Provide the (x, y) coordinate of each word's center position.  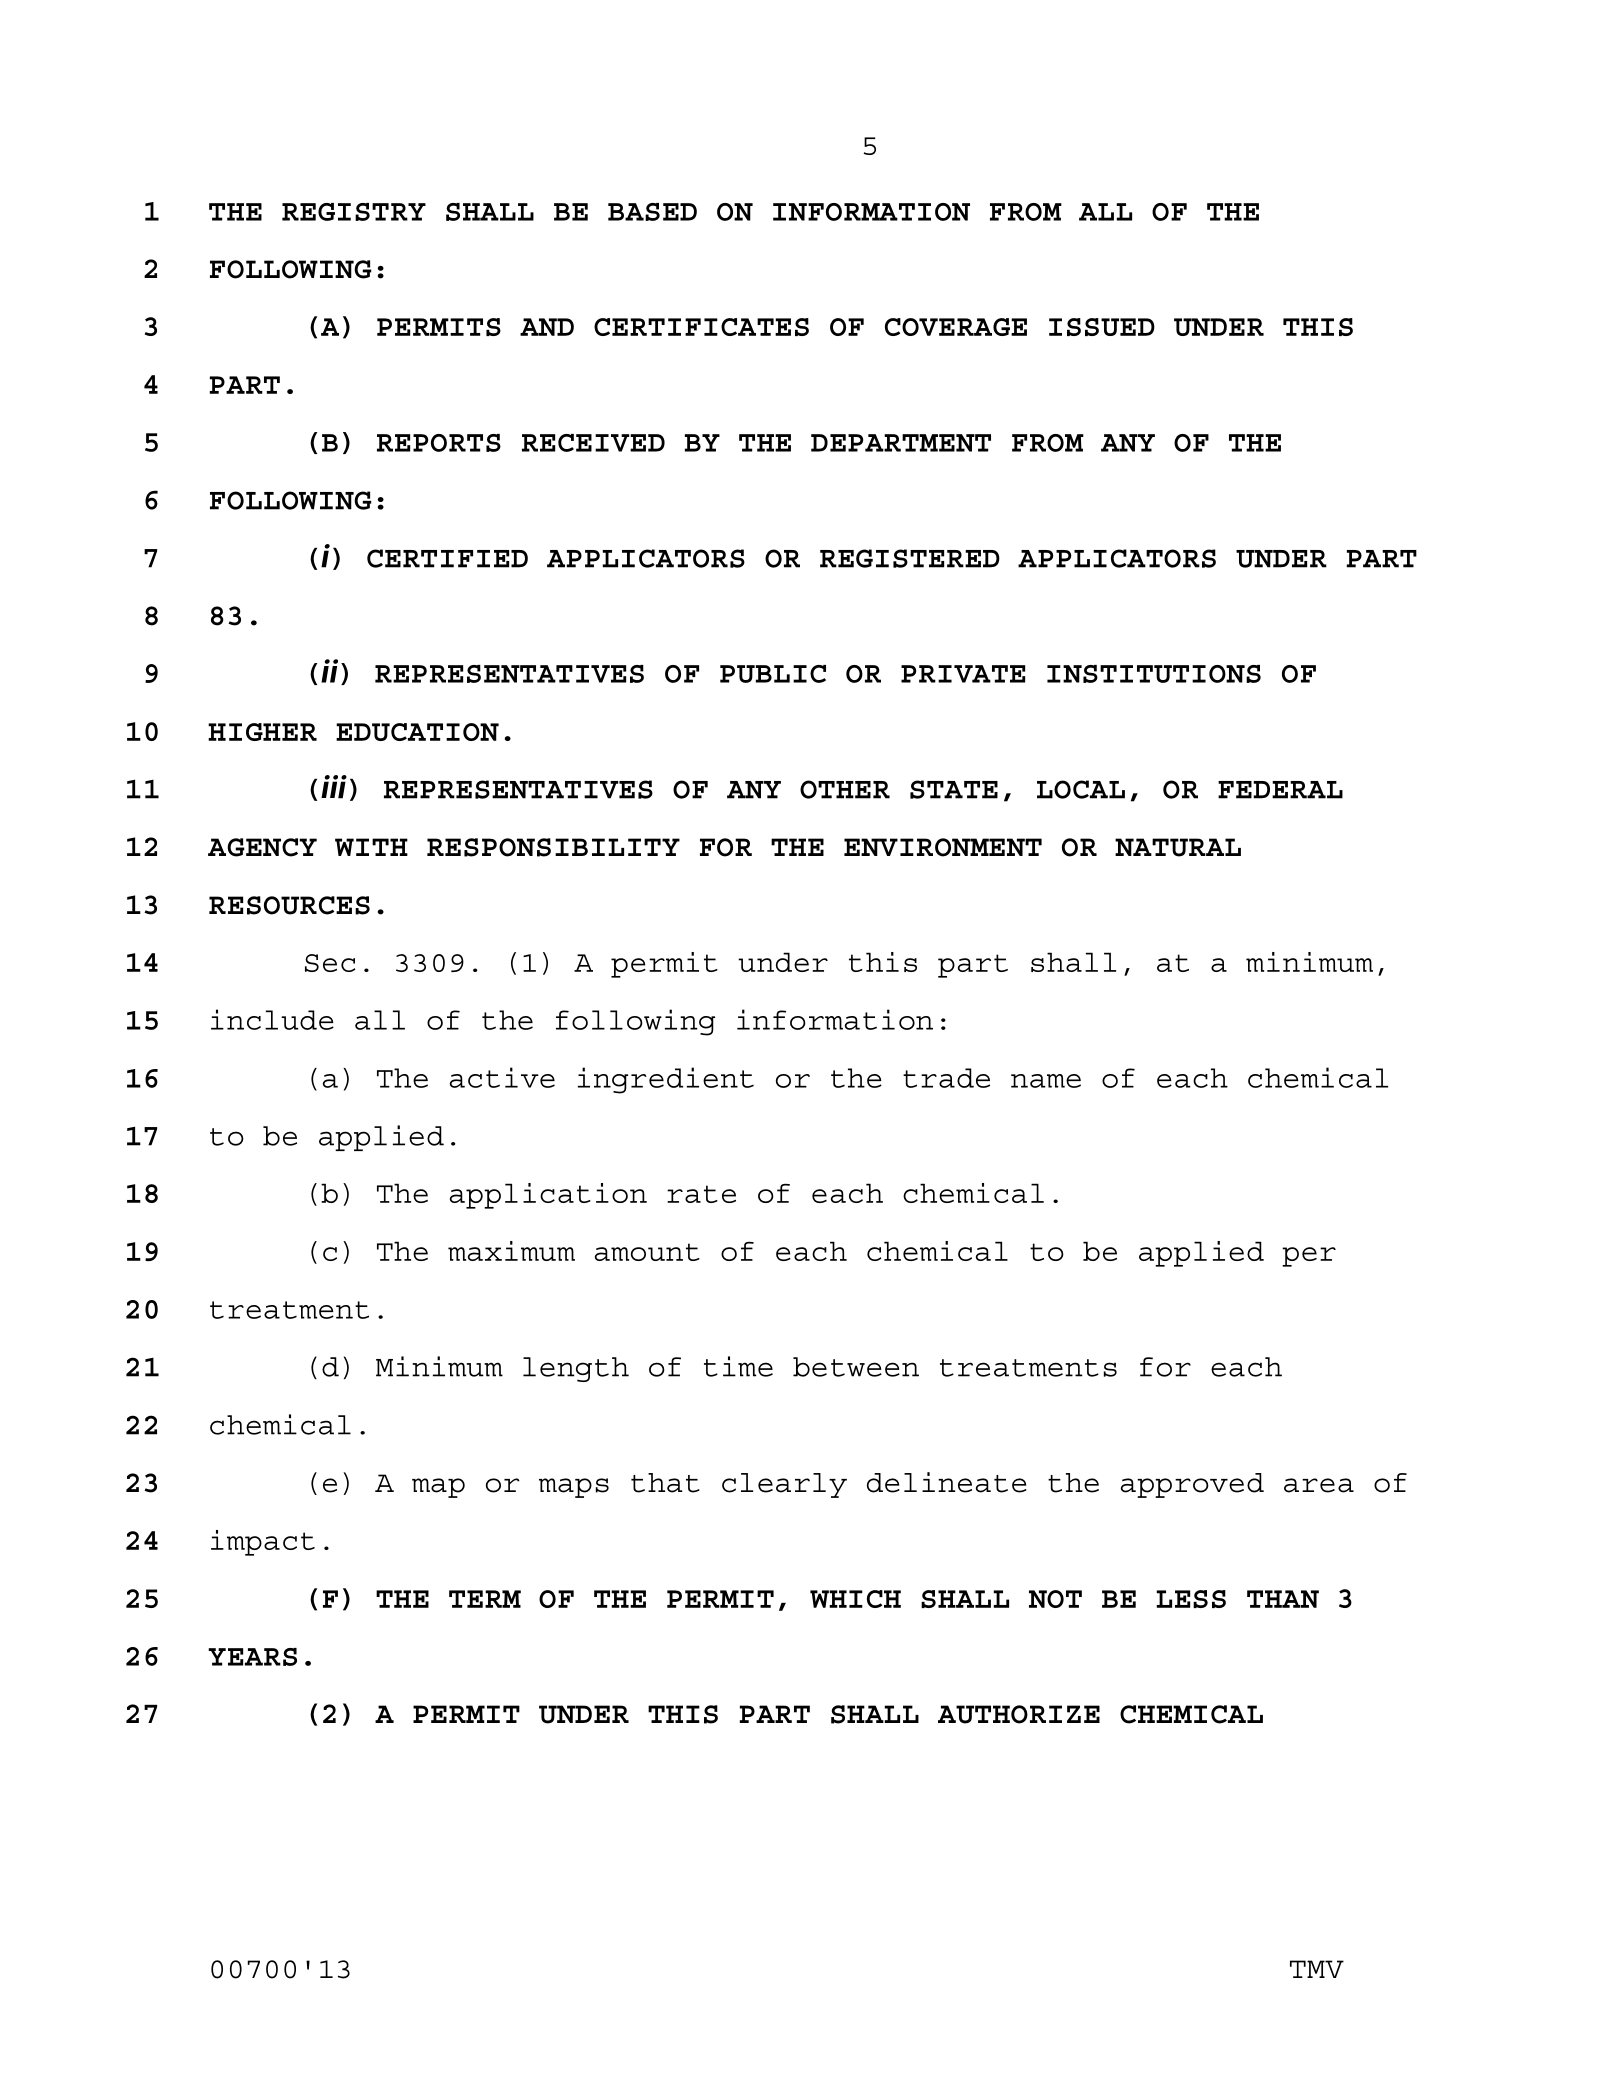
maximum (511, 1251)
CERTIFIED (447, 558)
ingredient (666, 1080)
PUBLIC (773, 674)
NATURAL (1178, 847)
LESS (1191, 1599)
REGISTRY (354, 212)
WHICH (855, 1599)
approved (1192, 1485)
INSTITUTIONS (1154, 674)
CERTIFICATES (701, 327)
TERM (485, 1599)
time (738, 1366)
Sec (330, 963)
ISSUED (1102, 327)
